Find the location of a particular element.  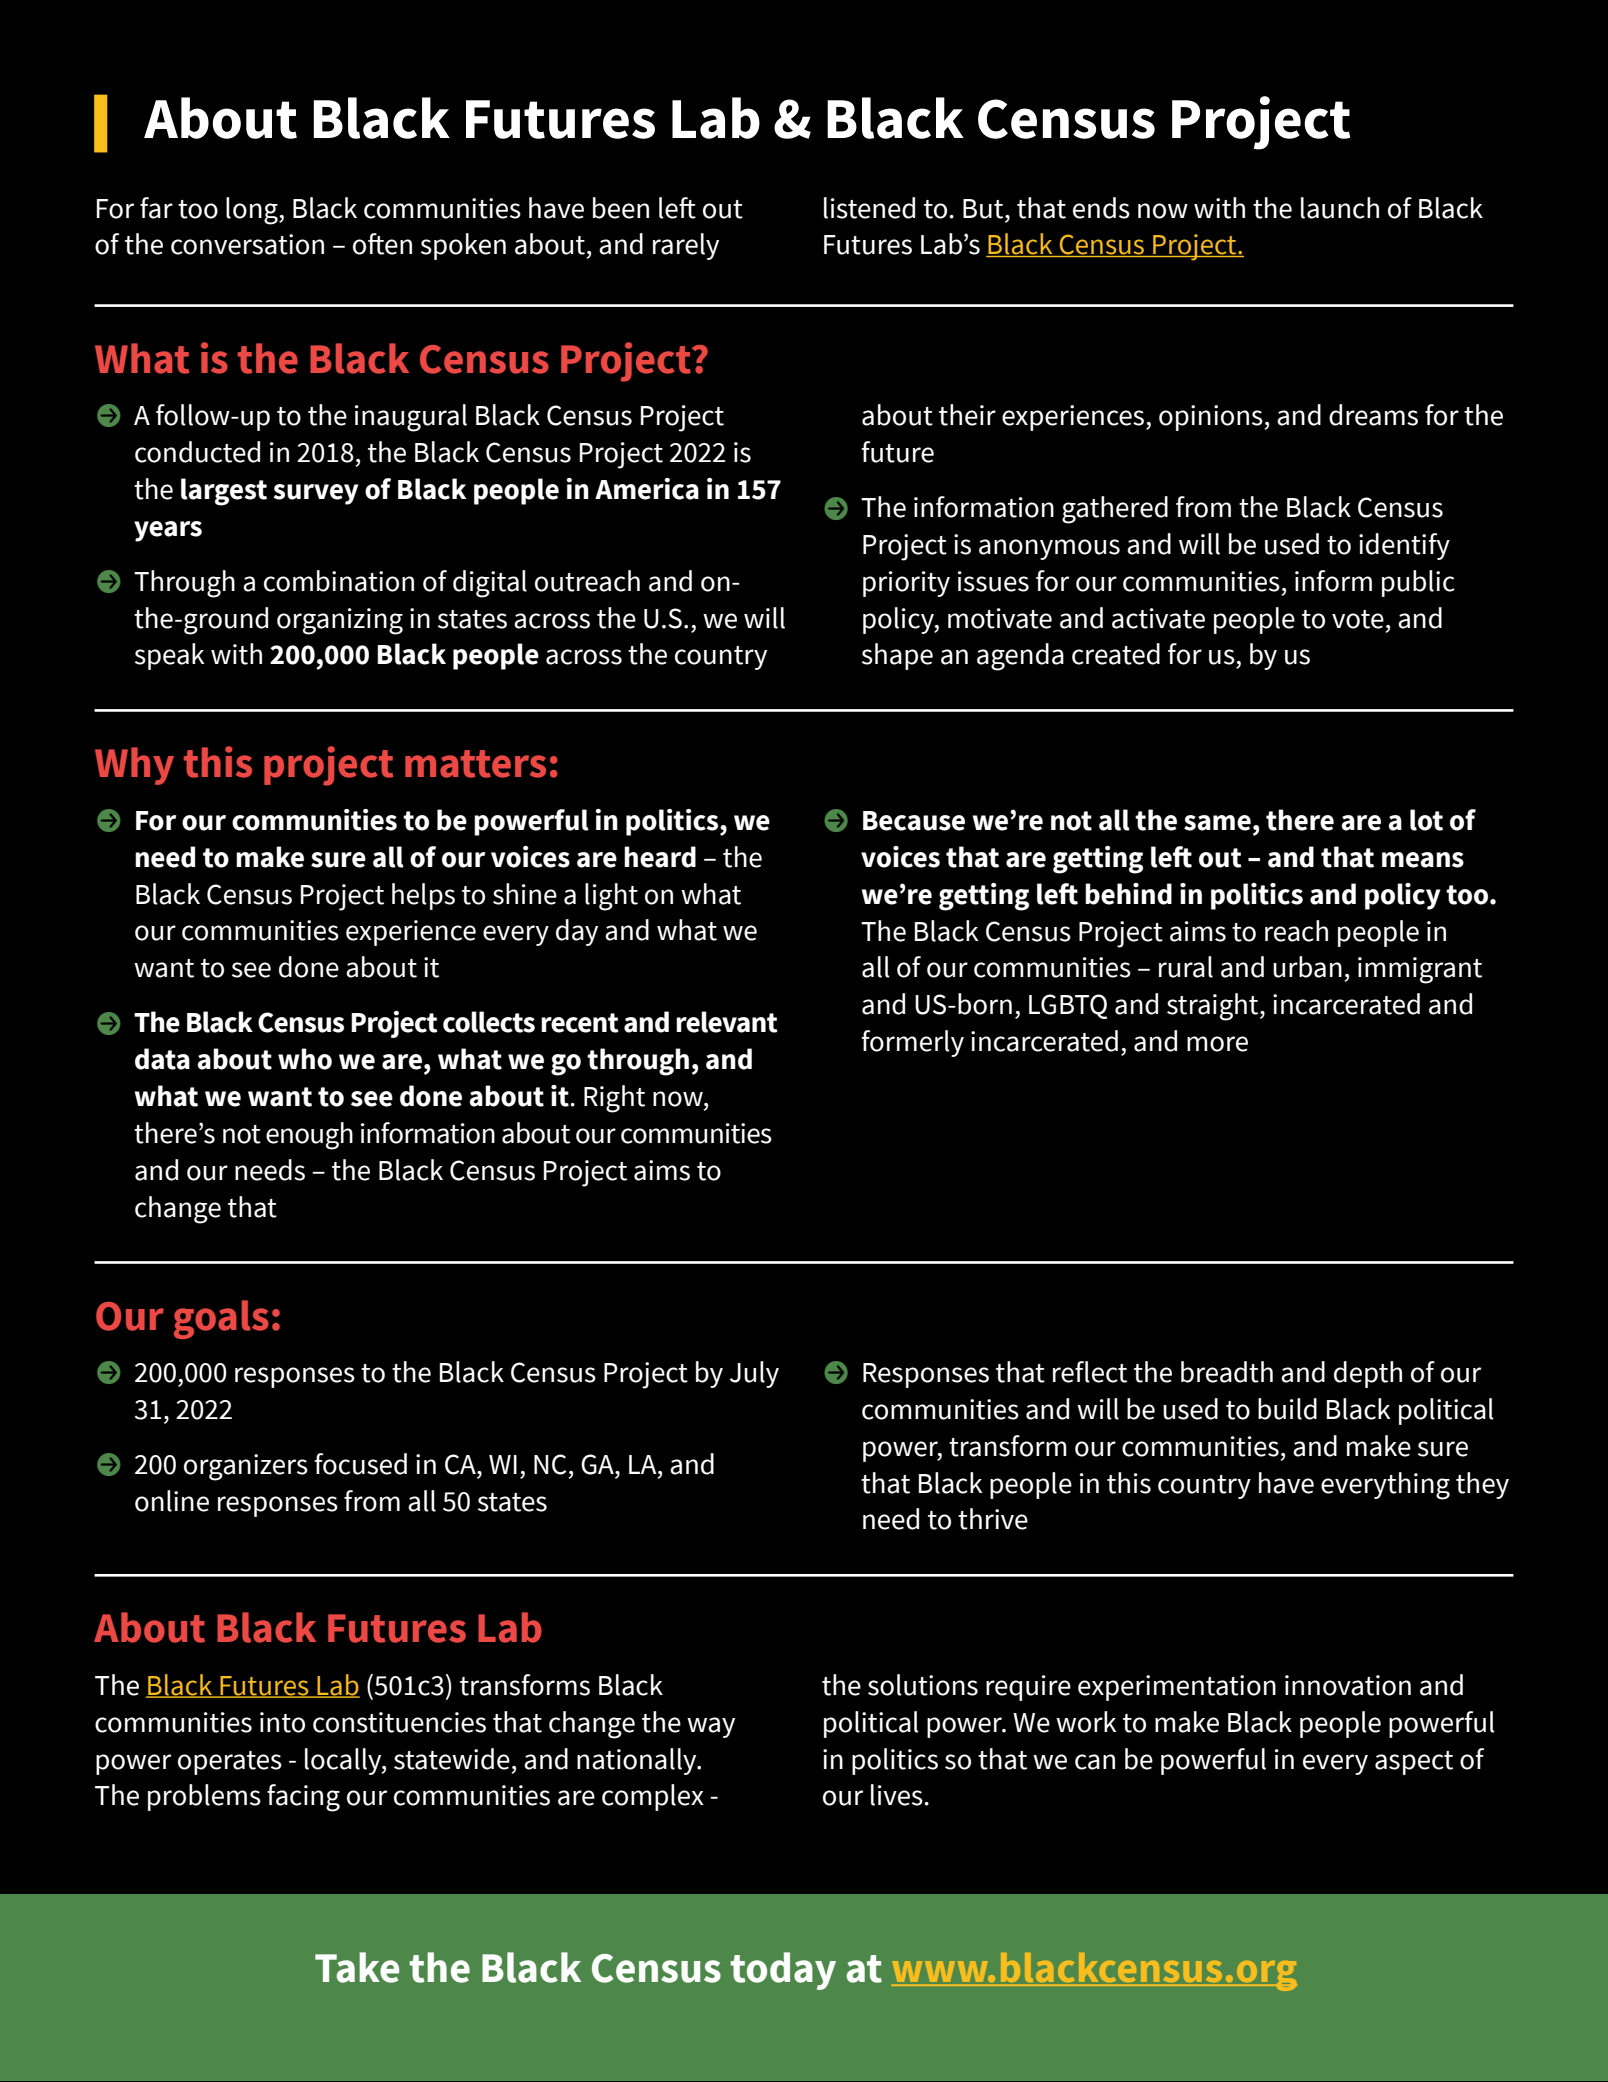

more is located at coordinates (1217, 1044).
